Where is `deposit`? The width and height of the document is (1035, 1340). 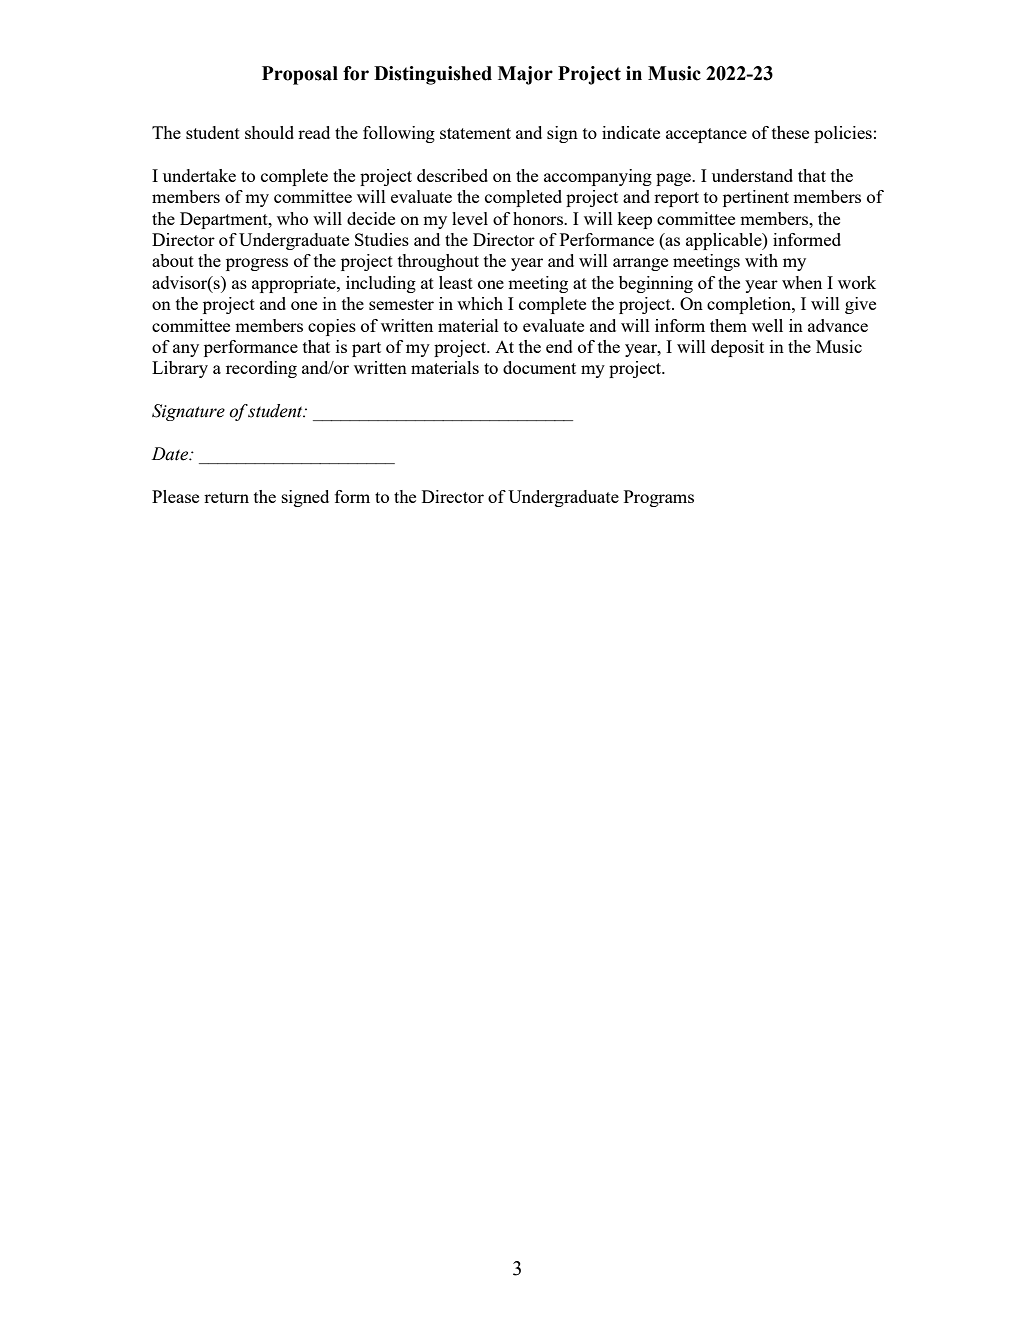 deposit is located at coordinates (737, 348).
